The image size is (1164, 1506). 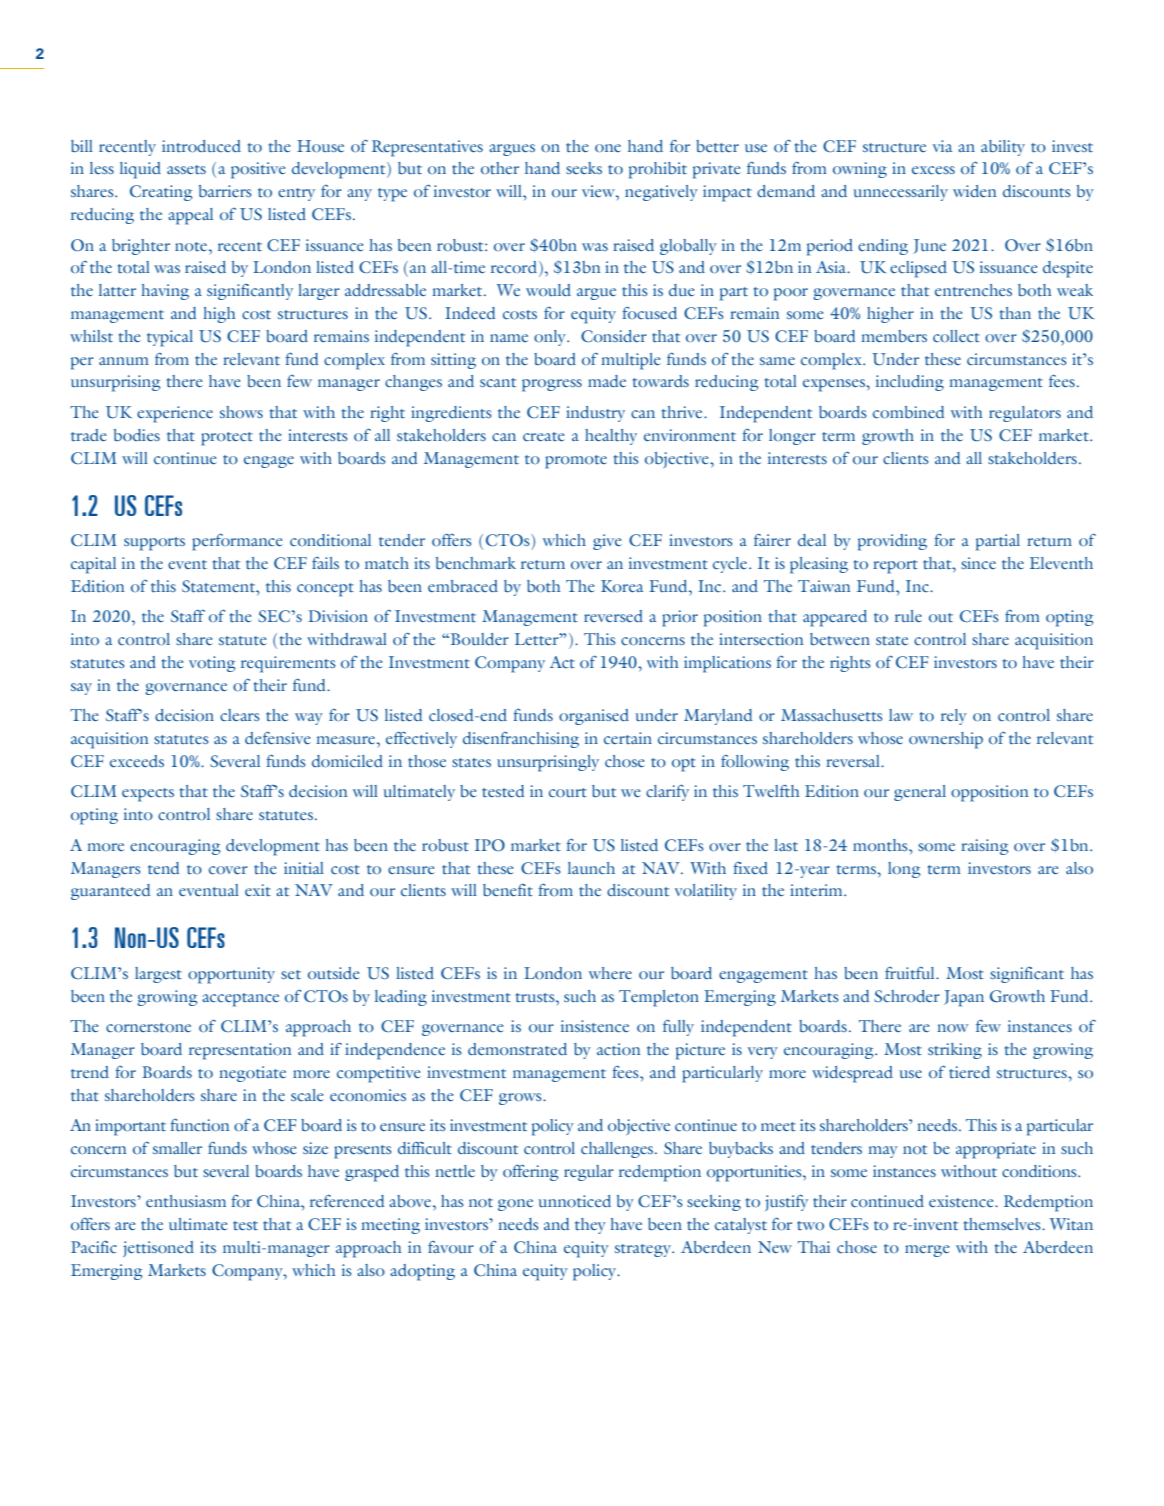 I want to click on organised, so click(x=594, y=717).
